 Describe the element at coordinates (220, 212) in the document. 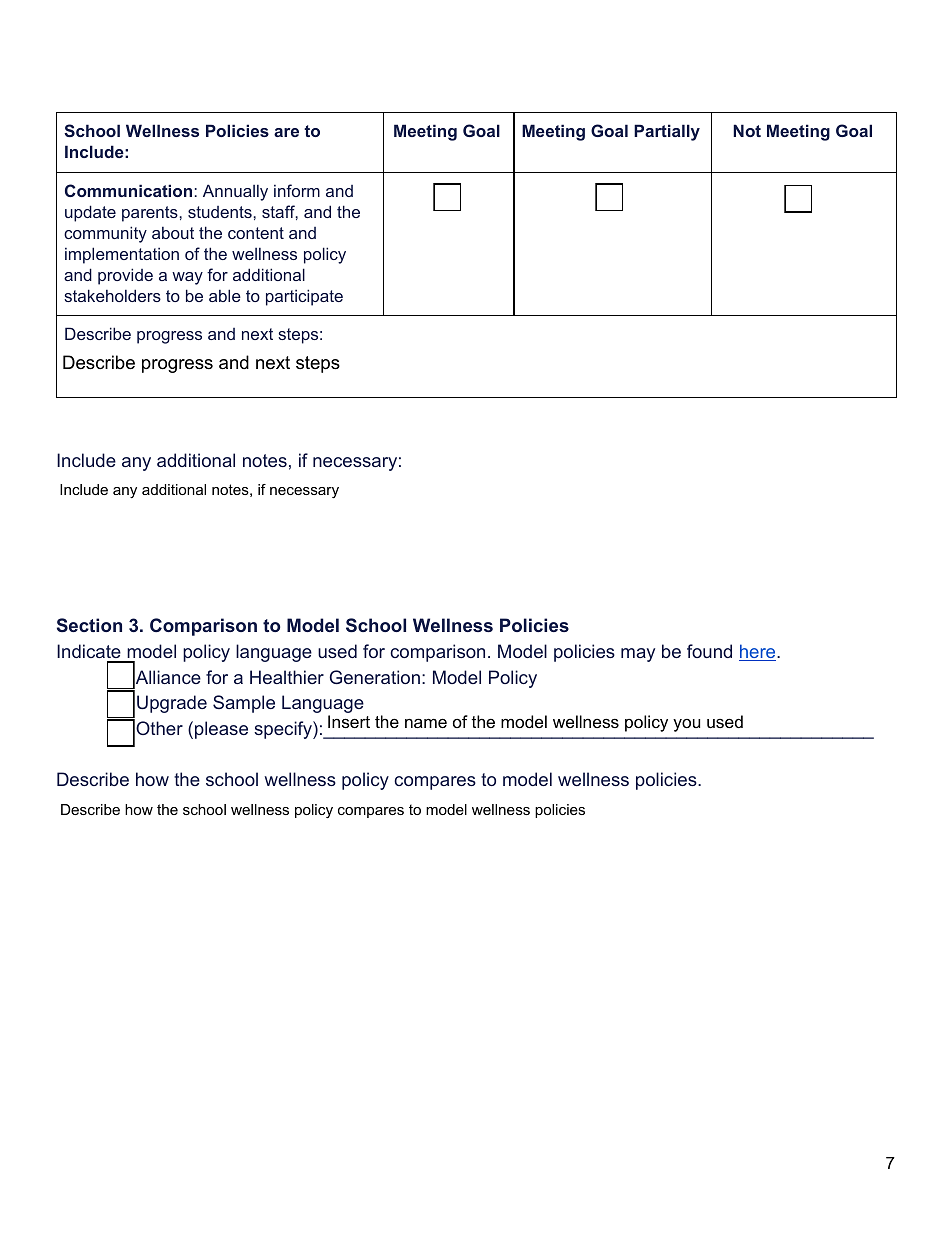

I see `students` at that location.
